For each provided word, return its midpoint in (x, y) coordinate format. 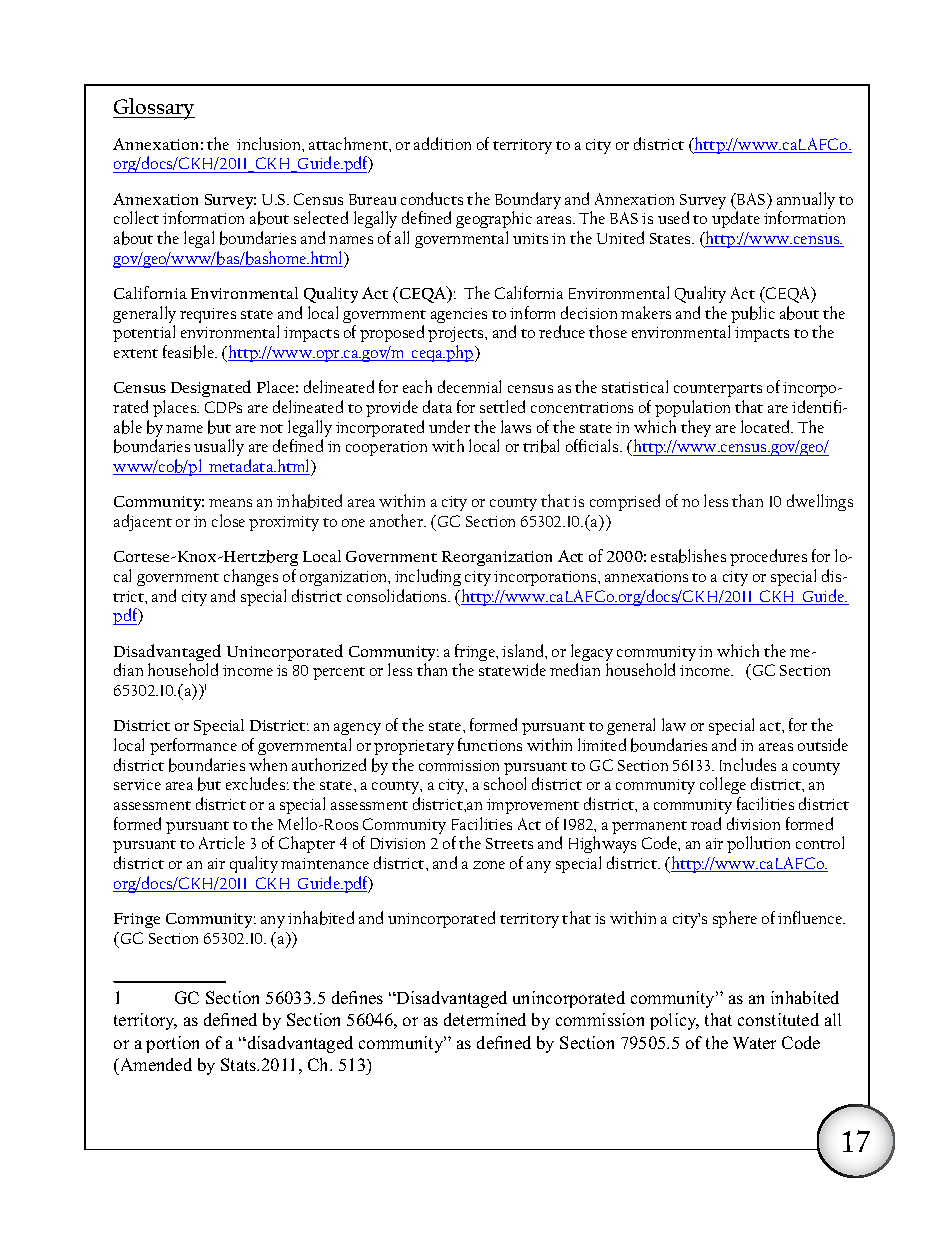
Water (754, 1043)
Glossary (154, 109)
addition (442, 143)
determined (485, 1019)
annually (806, 202)
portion (172, 1044)
